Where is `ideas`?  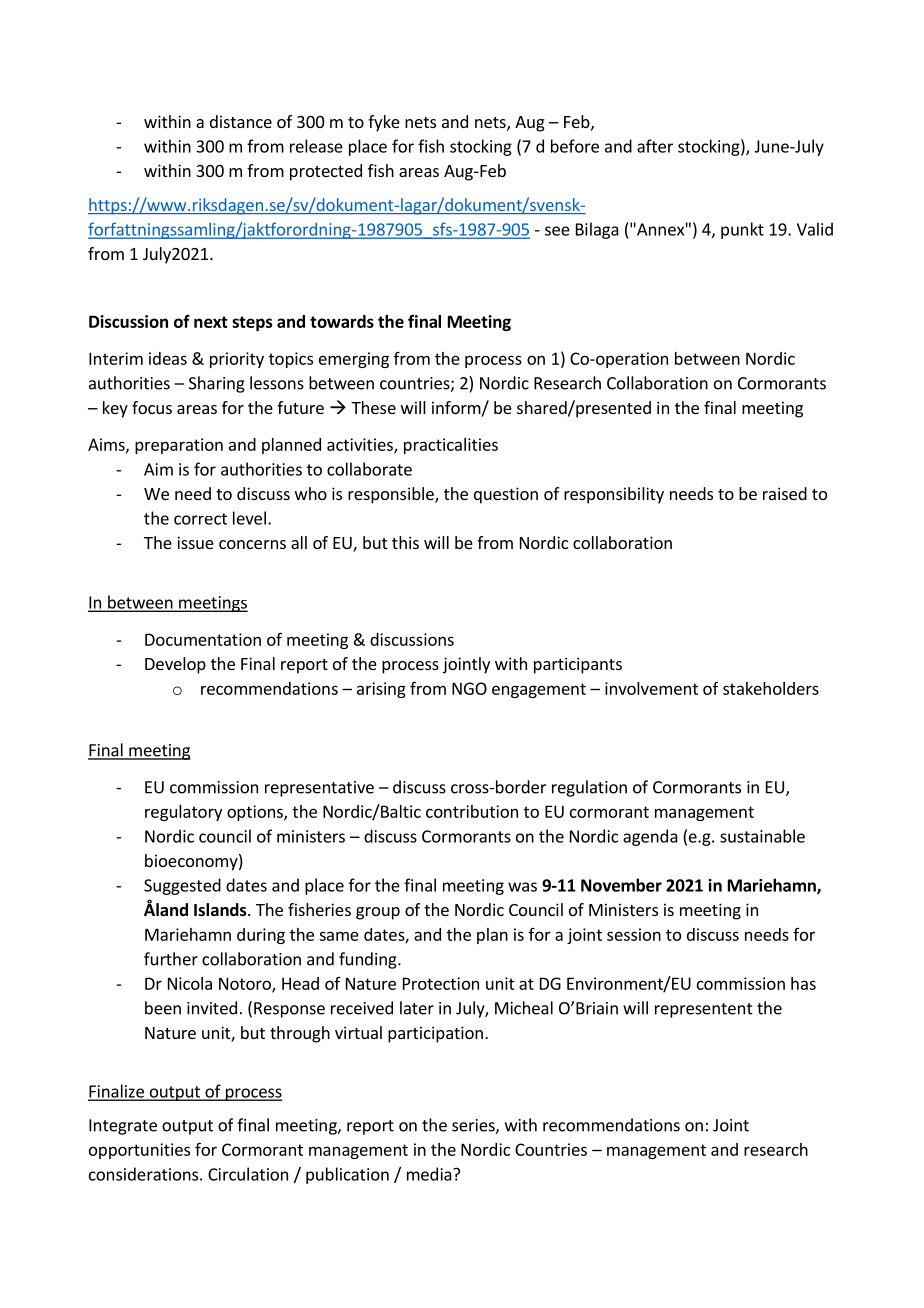 ideas is located at coordinates (168, 358).
